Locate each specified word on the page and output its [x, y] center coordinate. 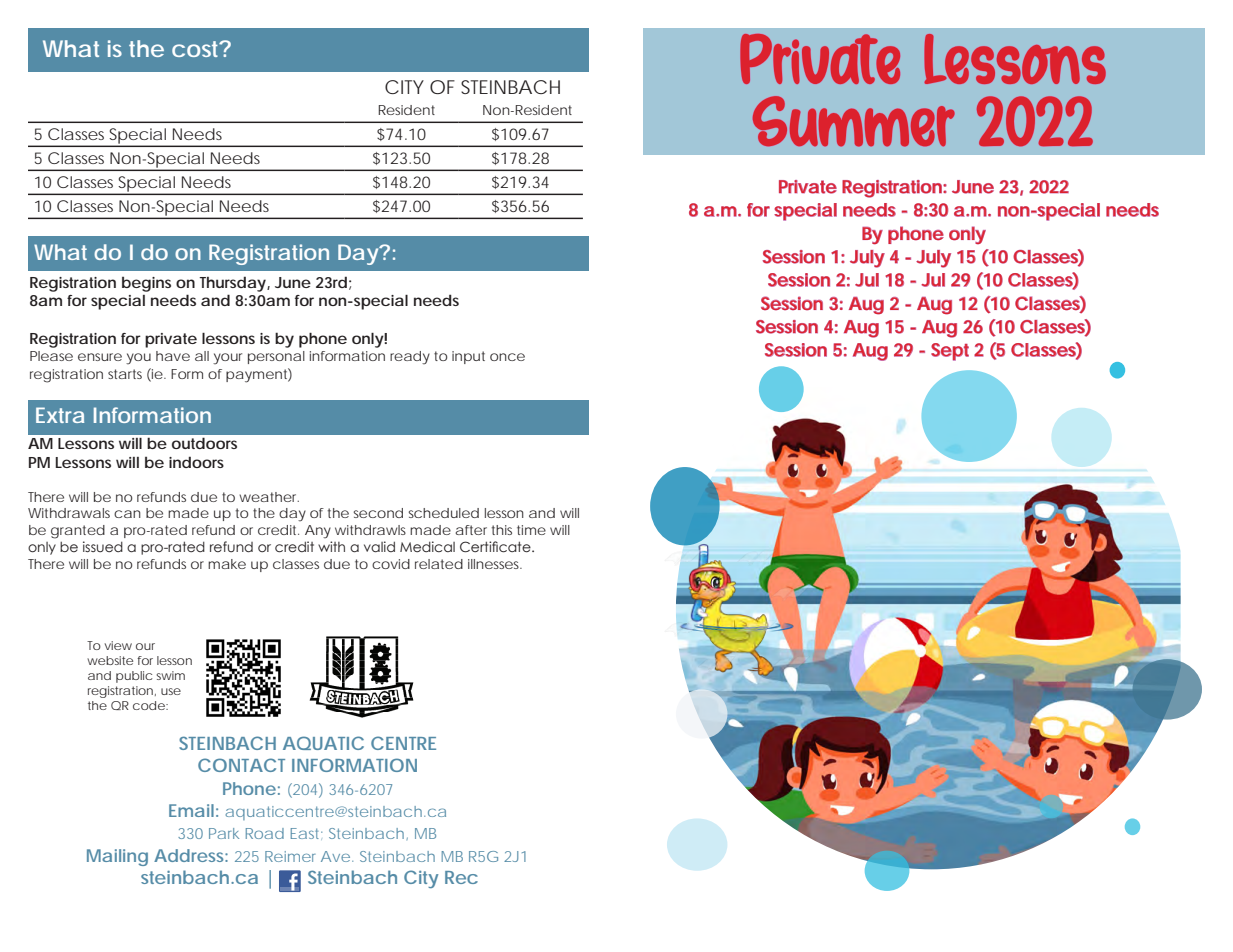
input [468, 357]
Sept [950, 352]
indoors [196, 462]
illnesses [495, 564]
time [531, 530]
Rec [461, 877]
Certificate [496, 547]
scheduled [444, 513]
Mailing [117, 857]
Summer [854, 121]
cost [197, 49]
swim [170, 675]
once [507, 357]
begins [146, 284]
